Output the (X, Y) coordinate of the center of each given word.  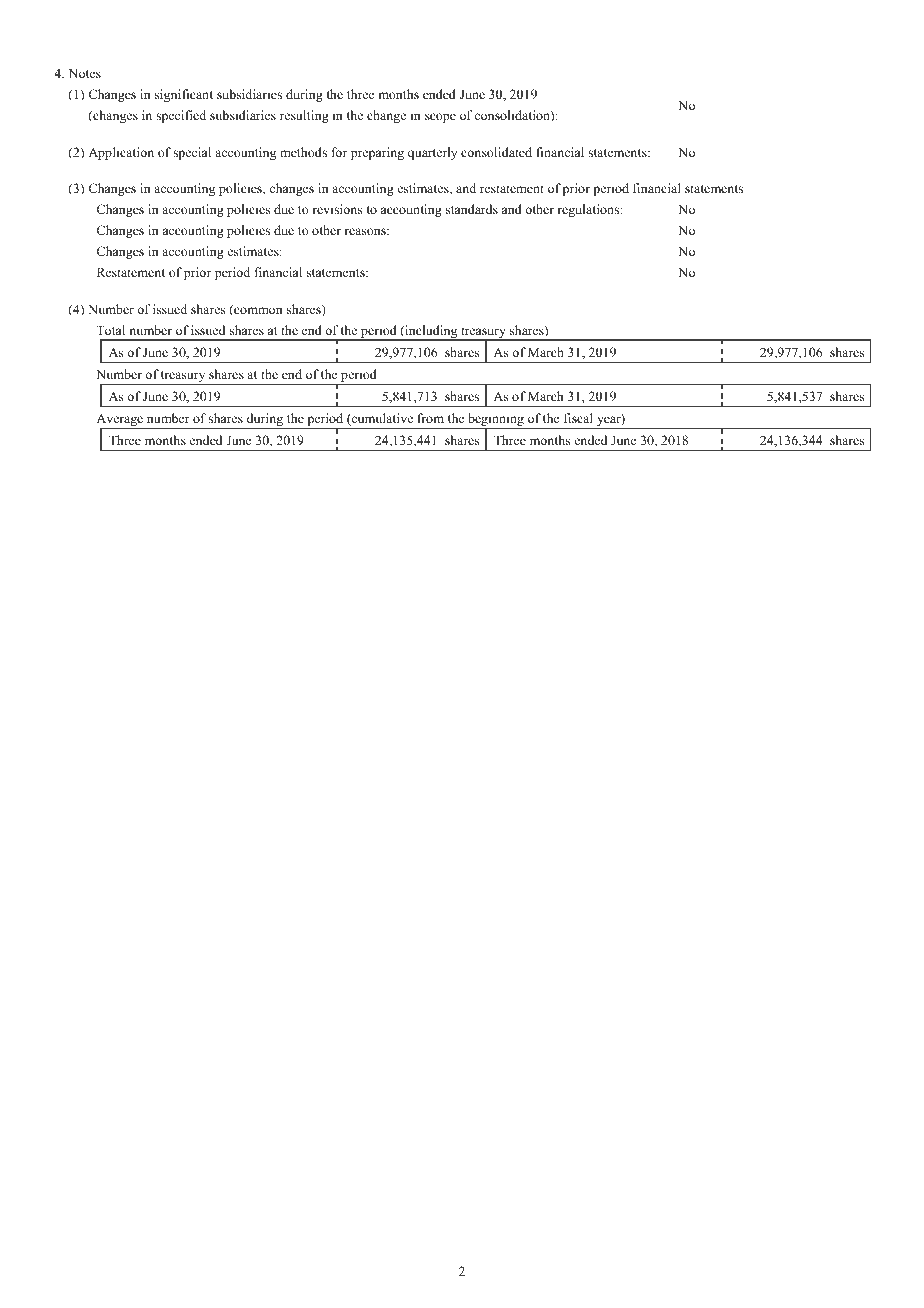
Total (110, 330)
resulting (304, 116)
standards (472, 209)
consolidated (496, 152)
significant (184, 95)
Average (121, 421)
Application (121, 153)
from (431, 418)
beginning (496, 421)
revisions (337, 209)
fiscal (578, 418)
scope (440, 118)
